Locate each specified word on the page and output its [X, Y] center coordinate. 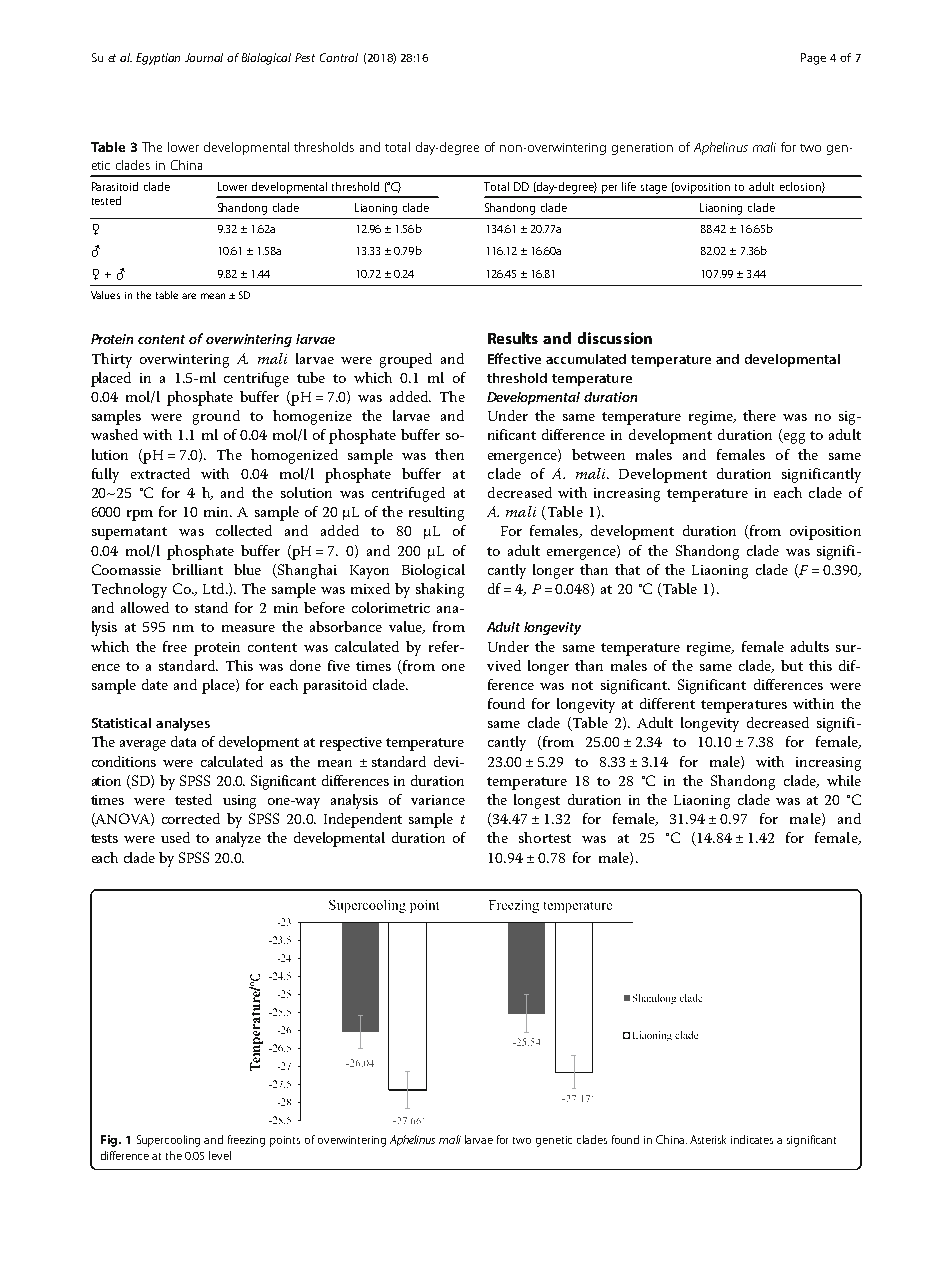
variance [438, 800]
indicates [752, 1139]
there [759, 415]
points [285, 1141]
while [844, 780]
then [449, 454]
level [220, 1155]
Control [339, 57]
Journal [204, 57]
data [183, 741]
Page [813, 59]
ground [216, 417]
